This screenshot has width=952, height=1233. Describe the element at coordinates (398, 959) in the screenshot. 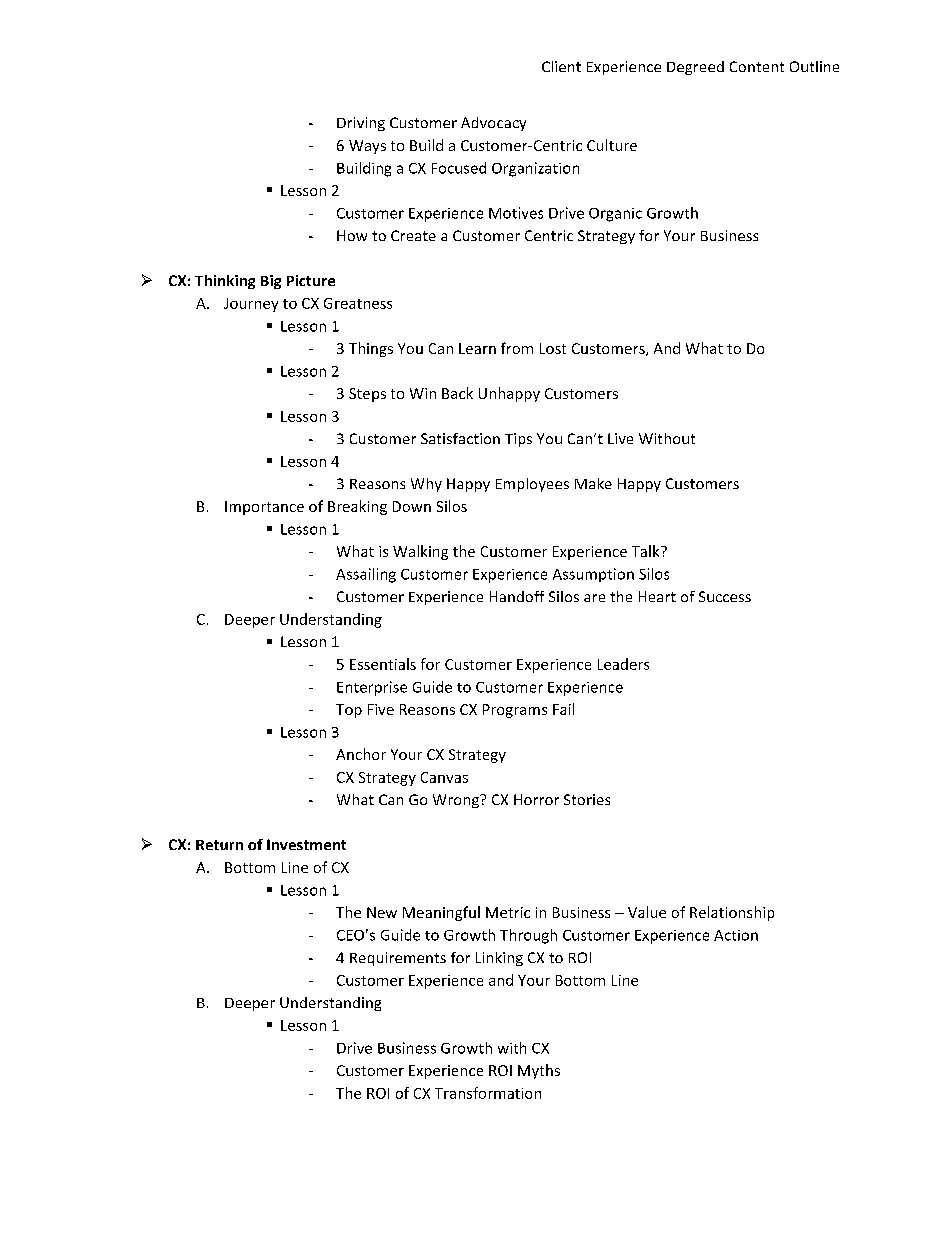

I see `Requirements` at that location.
